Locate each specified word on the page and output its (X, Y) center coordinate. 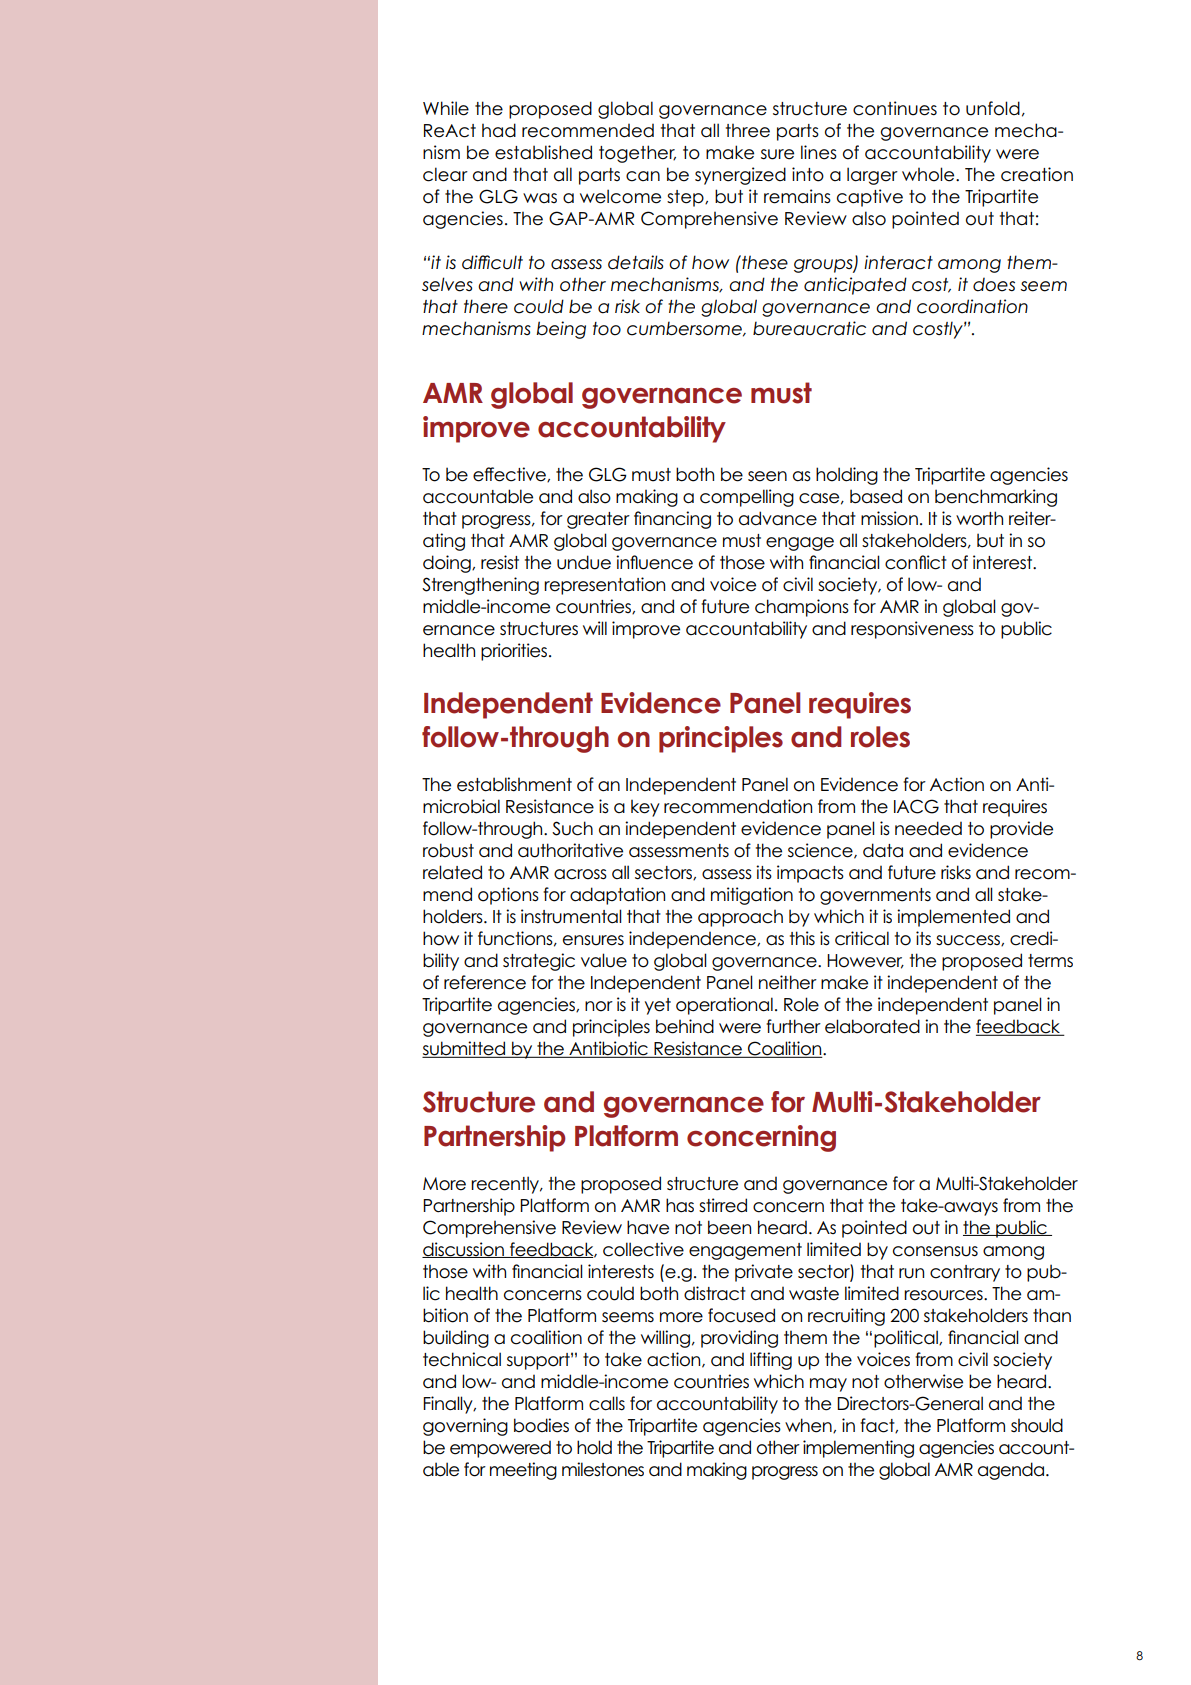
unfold (993, 108)
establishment (514, 784)
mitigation (752, 896)
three (748, 130)
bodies (541, 1425)
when (809, 1425)
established (543, 152)
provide (1021, 830)
